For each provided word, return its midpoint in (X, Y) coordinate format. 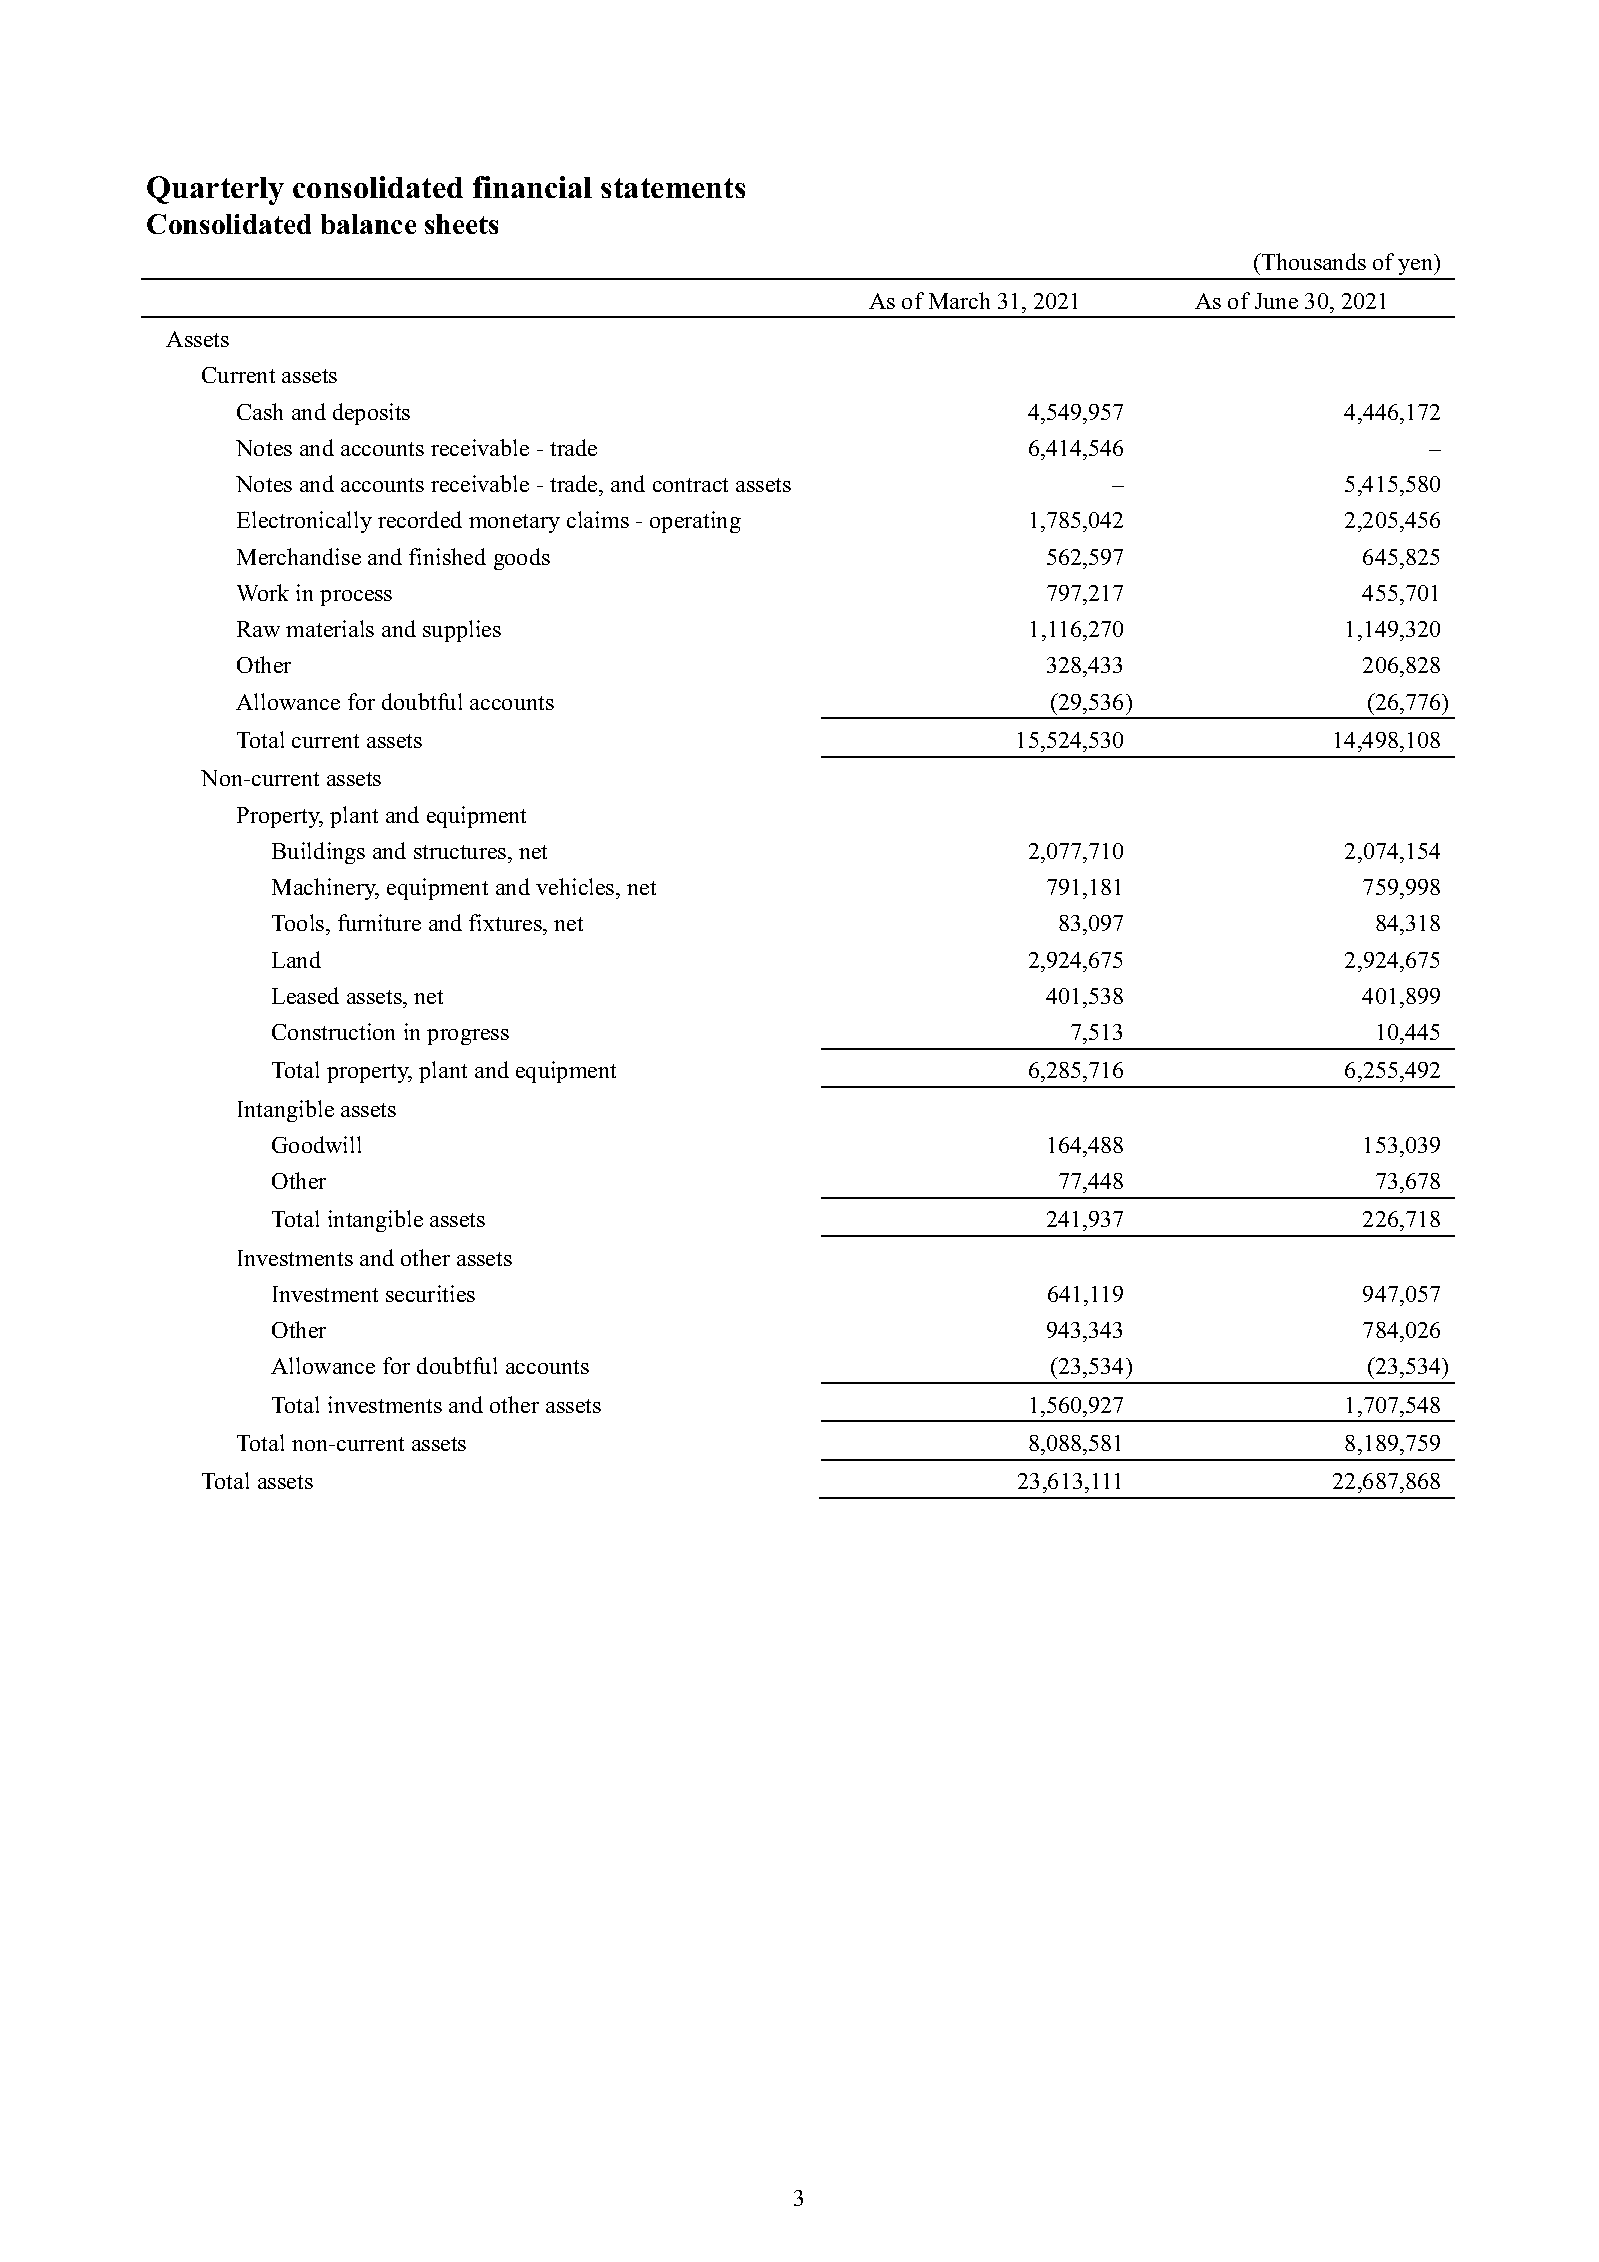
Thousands (1313, 261)
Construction (333, 1031)
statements (673, 188)
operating (695, 522)
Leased (305, 995)
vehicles (576, 886)
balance (368, 224)
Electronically (304, 522)
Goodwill (316, 1144)
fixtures (506, 922)
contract (690, 485)
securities (430, 1293)
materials (330, 628)
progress (468, 1037)
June (1276, 301)
